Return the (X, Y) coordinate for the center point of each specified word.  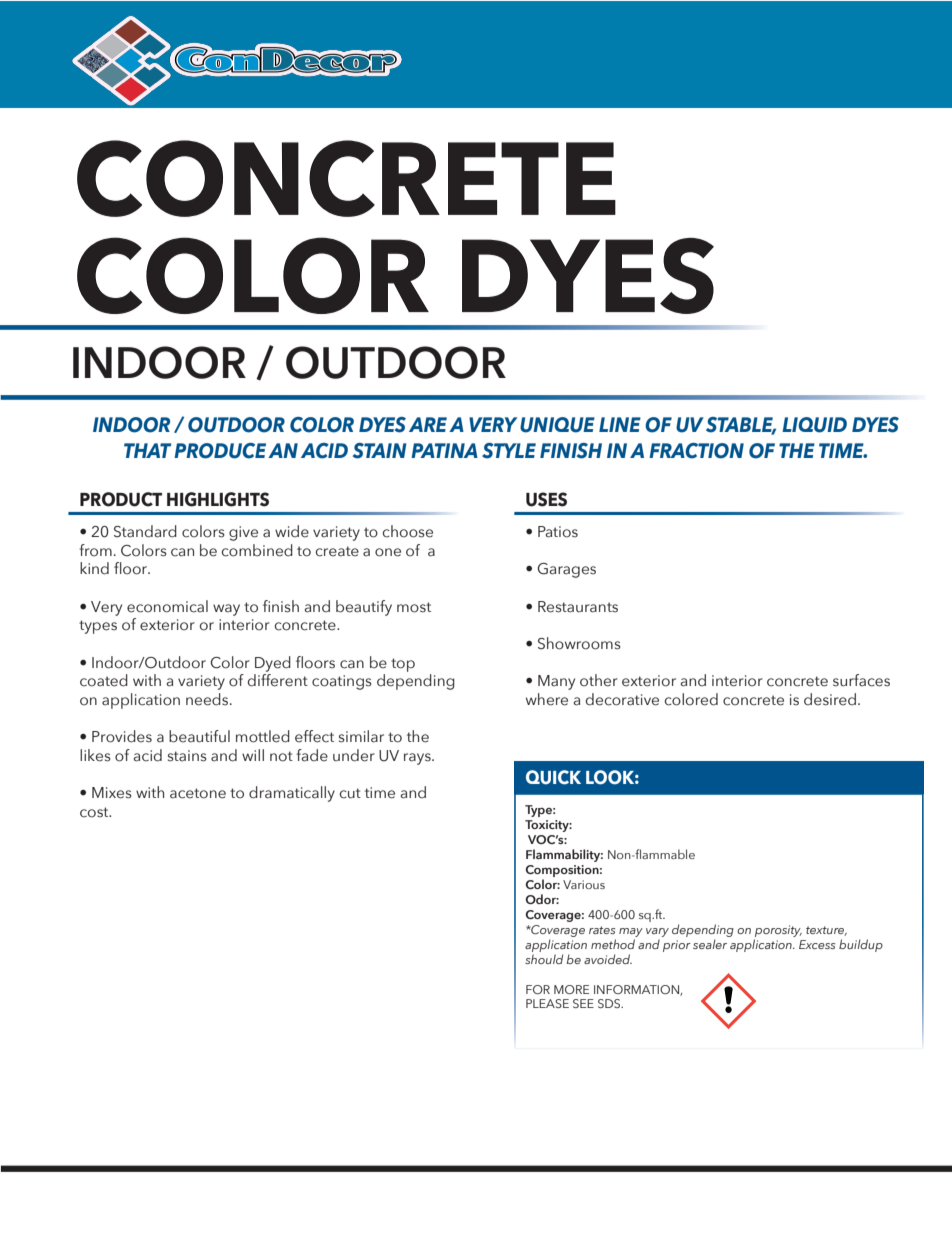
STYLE (509, 451)
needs (208, 699)
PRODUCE (220, 451)
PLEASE (547, 1003)
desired (830, 699)
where (547, 699)
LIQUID (814, 425)
